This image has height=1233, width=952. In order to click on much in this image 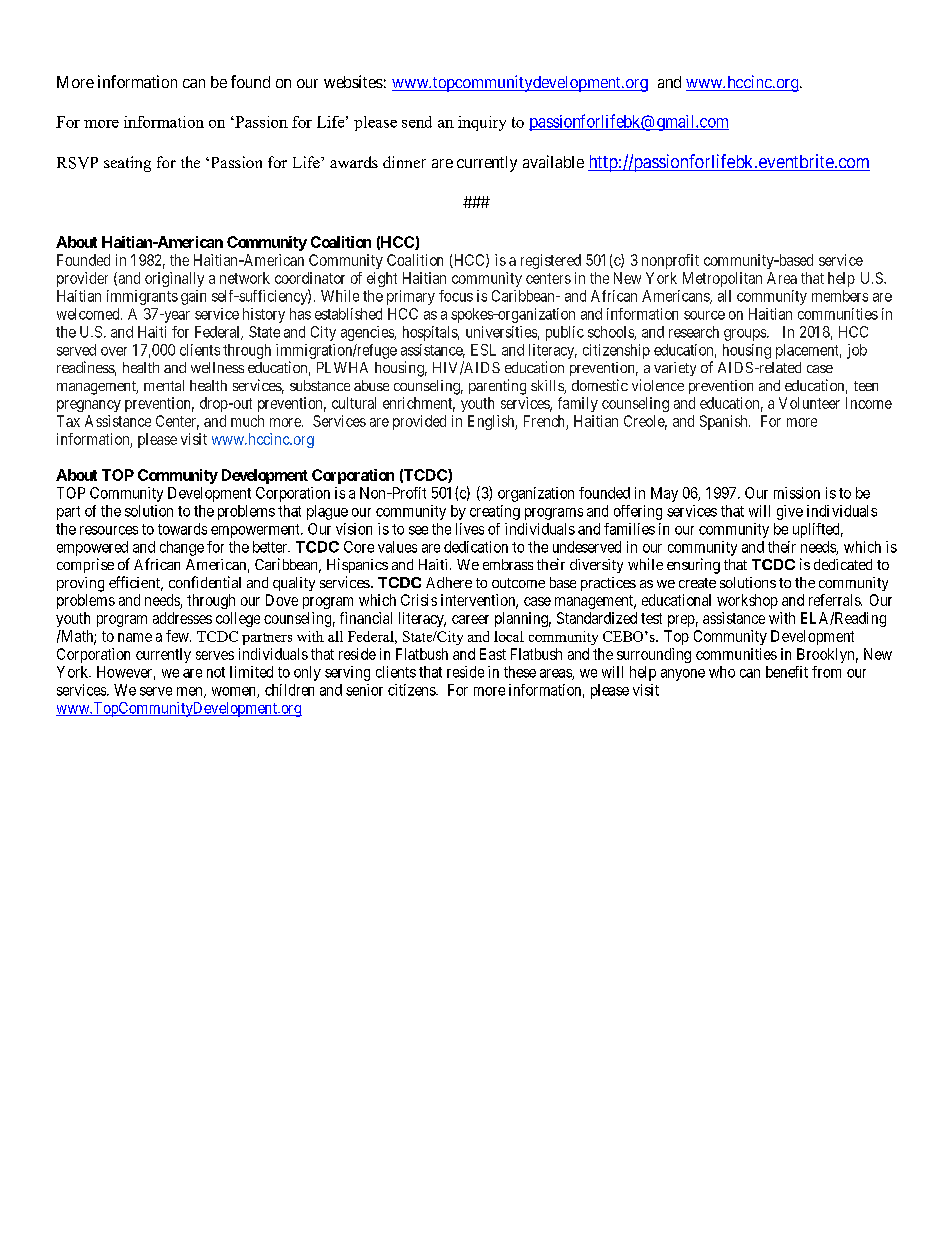, I will do `click(247, 421)`.
